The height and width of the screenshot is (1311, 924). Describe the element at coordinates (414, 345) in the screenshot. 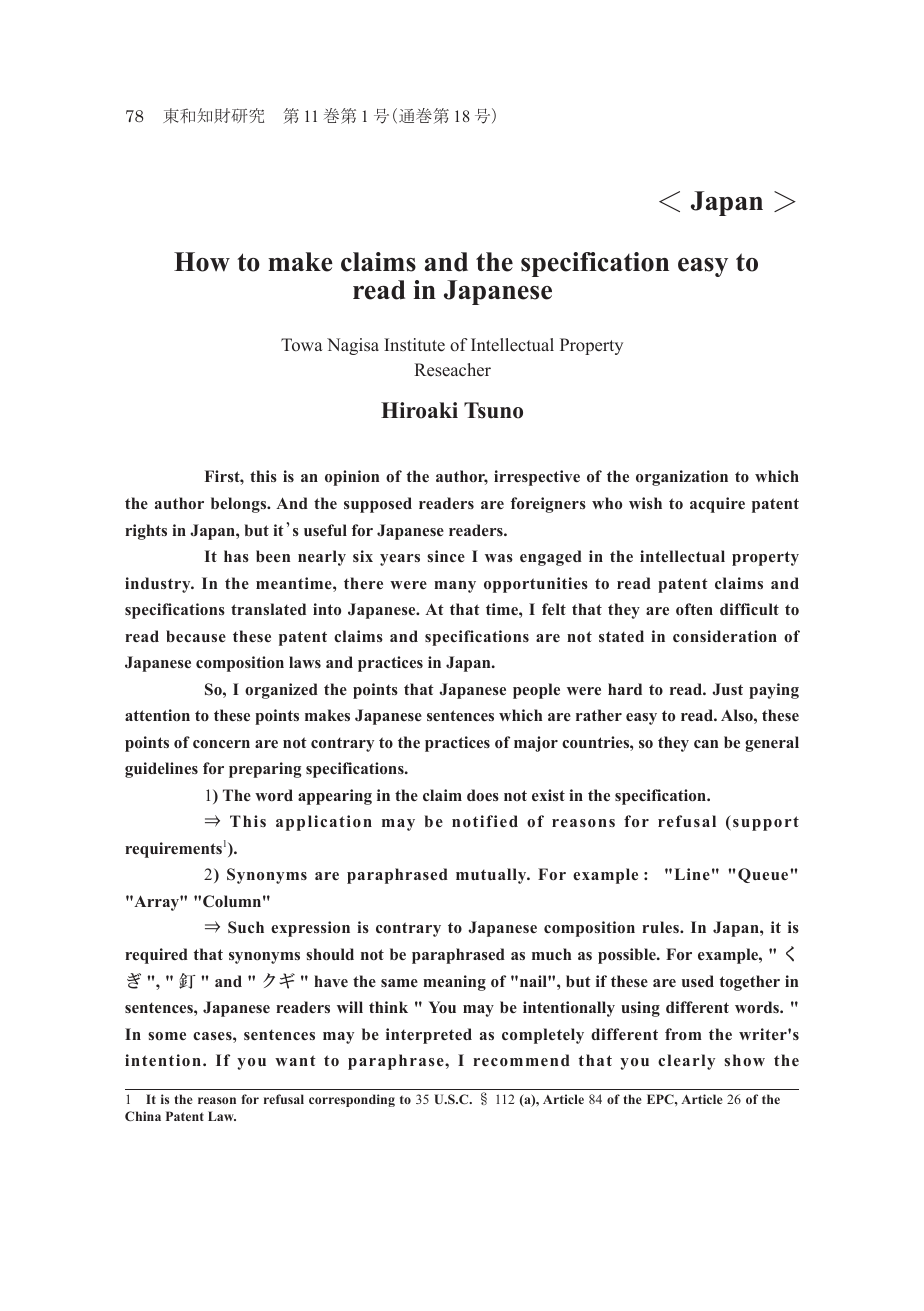

I see `Institute` at that location.
